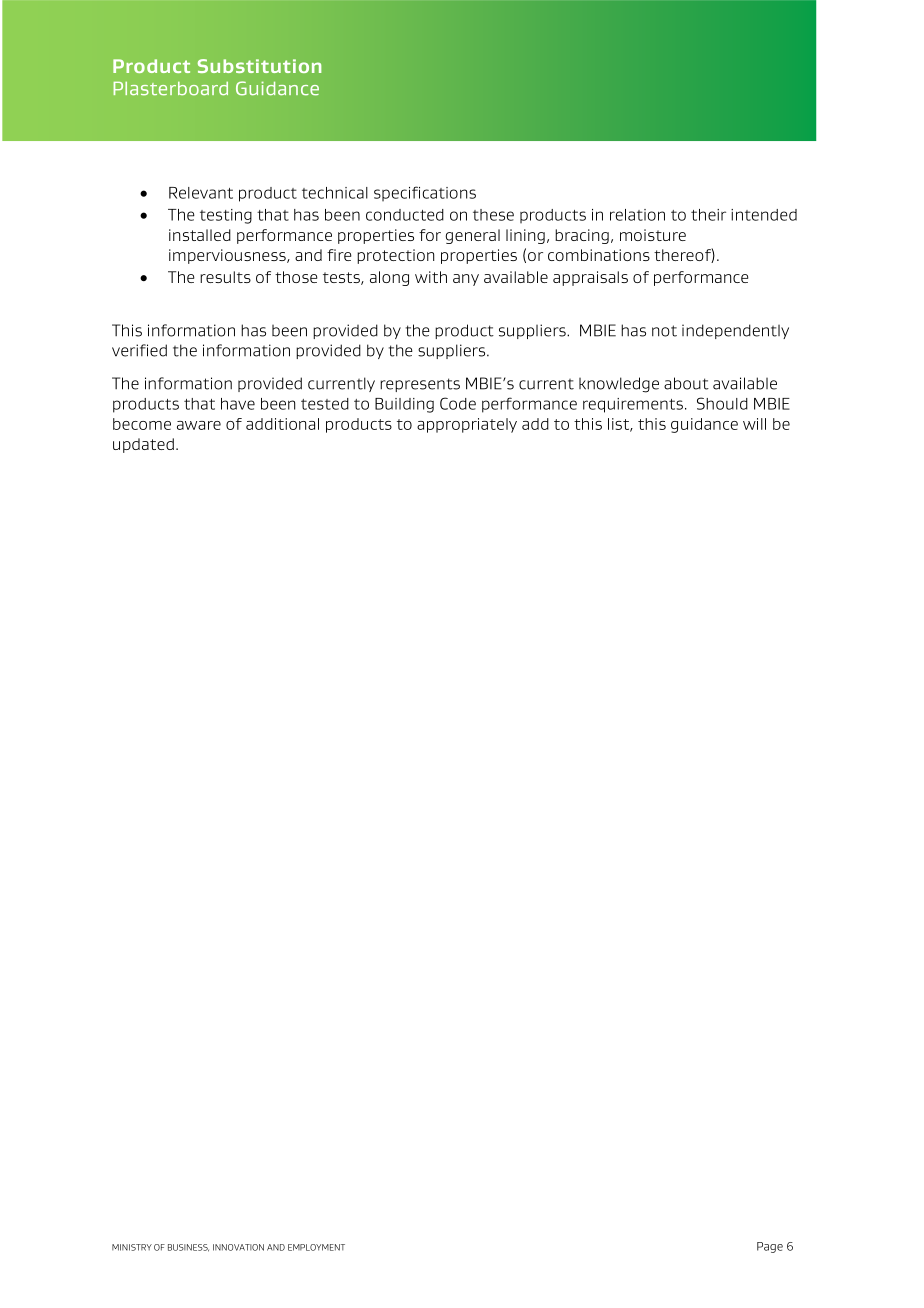  Describe the element at coordinates (708, 215) in the page. I see `their` at that location.
